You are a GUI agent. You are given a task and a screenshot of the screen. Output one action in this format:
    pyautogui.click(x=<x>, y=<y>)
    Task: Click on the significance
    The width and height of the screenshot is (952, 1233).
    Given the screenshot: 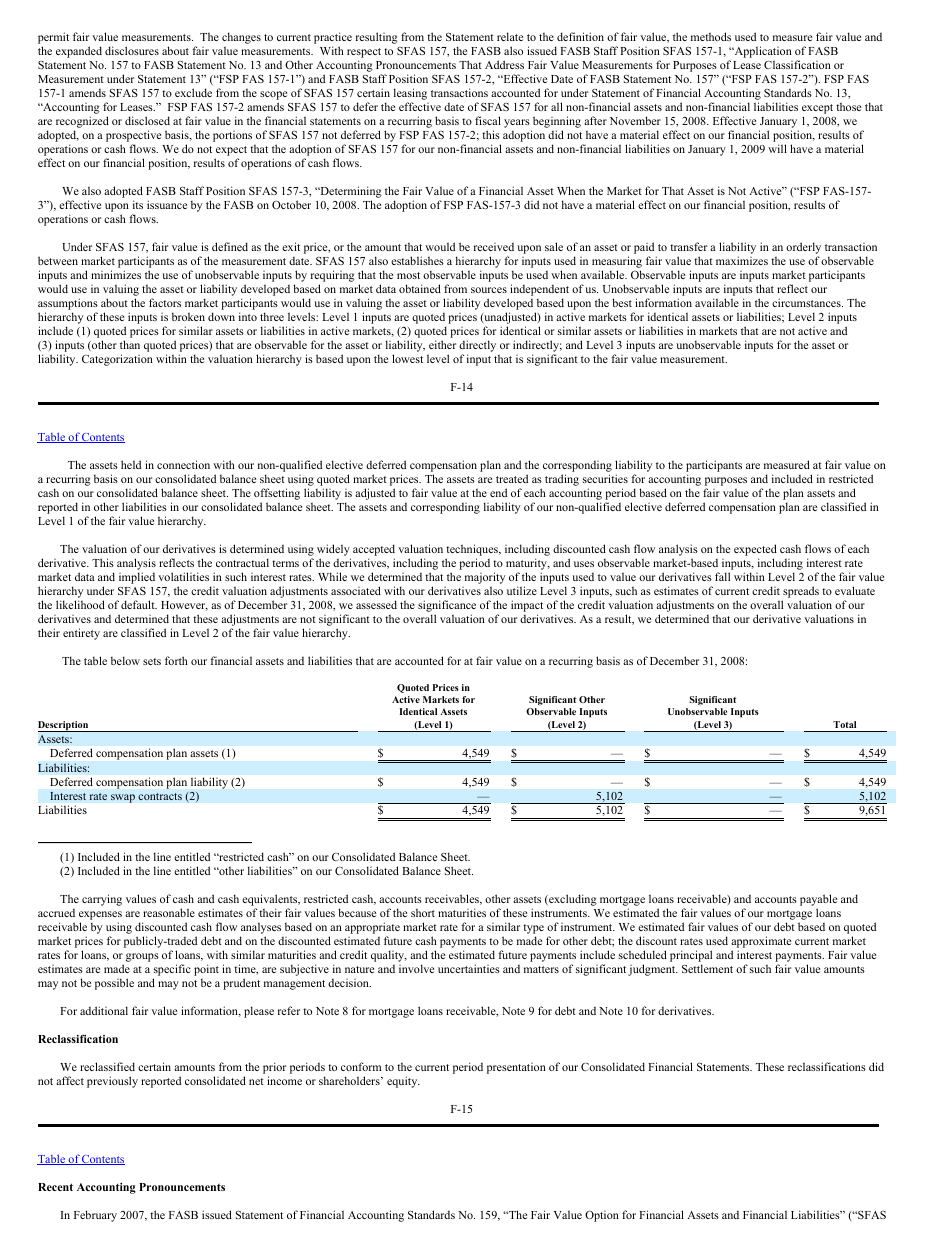 What is the action you would take?
    pyautogui.click(x=447, y=607)
